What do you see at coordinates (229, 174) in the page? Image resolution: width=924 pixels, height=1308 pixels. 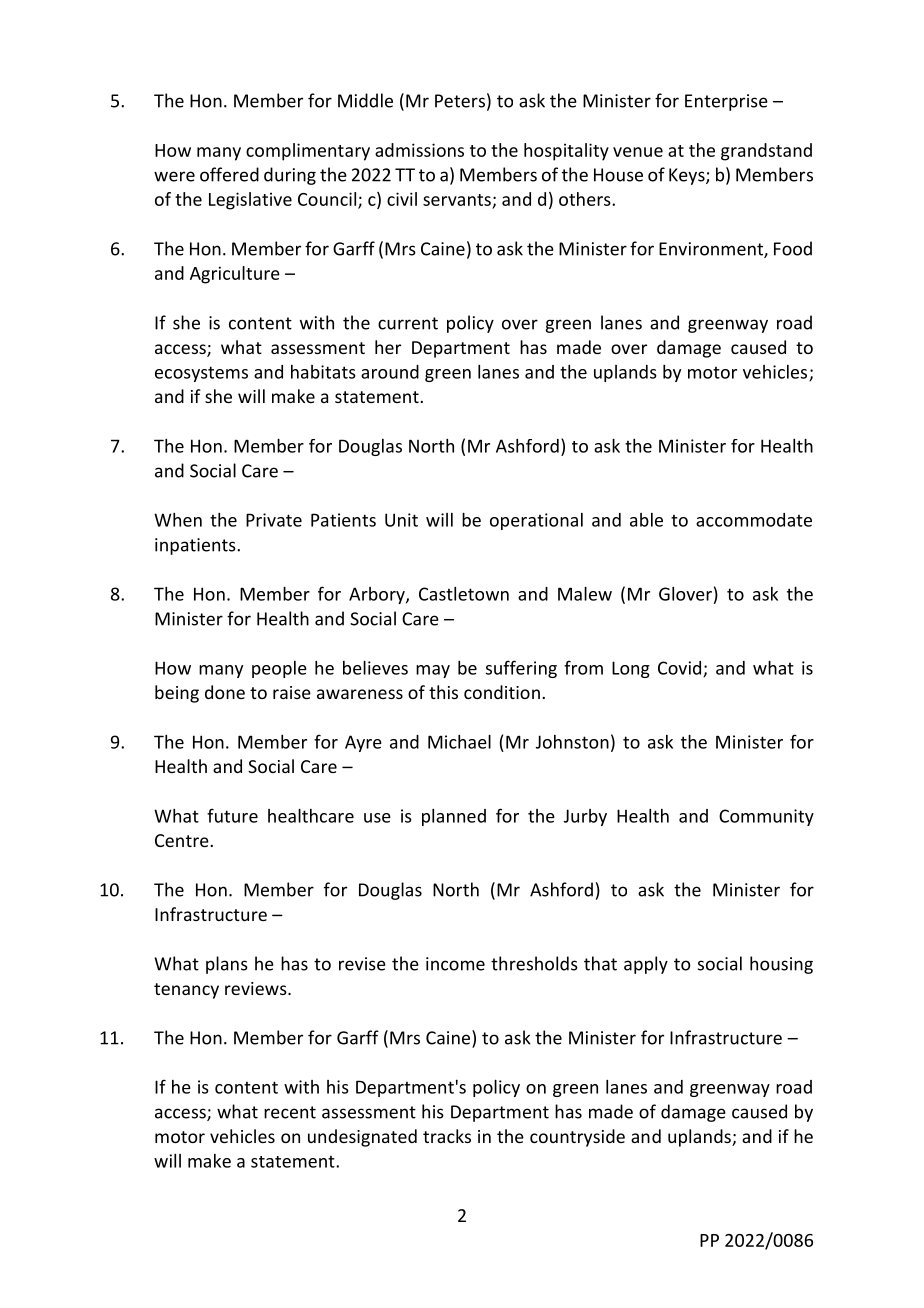 I see `offered` at bounding box center [229, 174].
